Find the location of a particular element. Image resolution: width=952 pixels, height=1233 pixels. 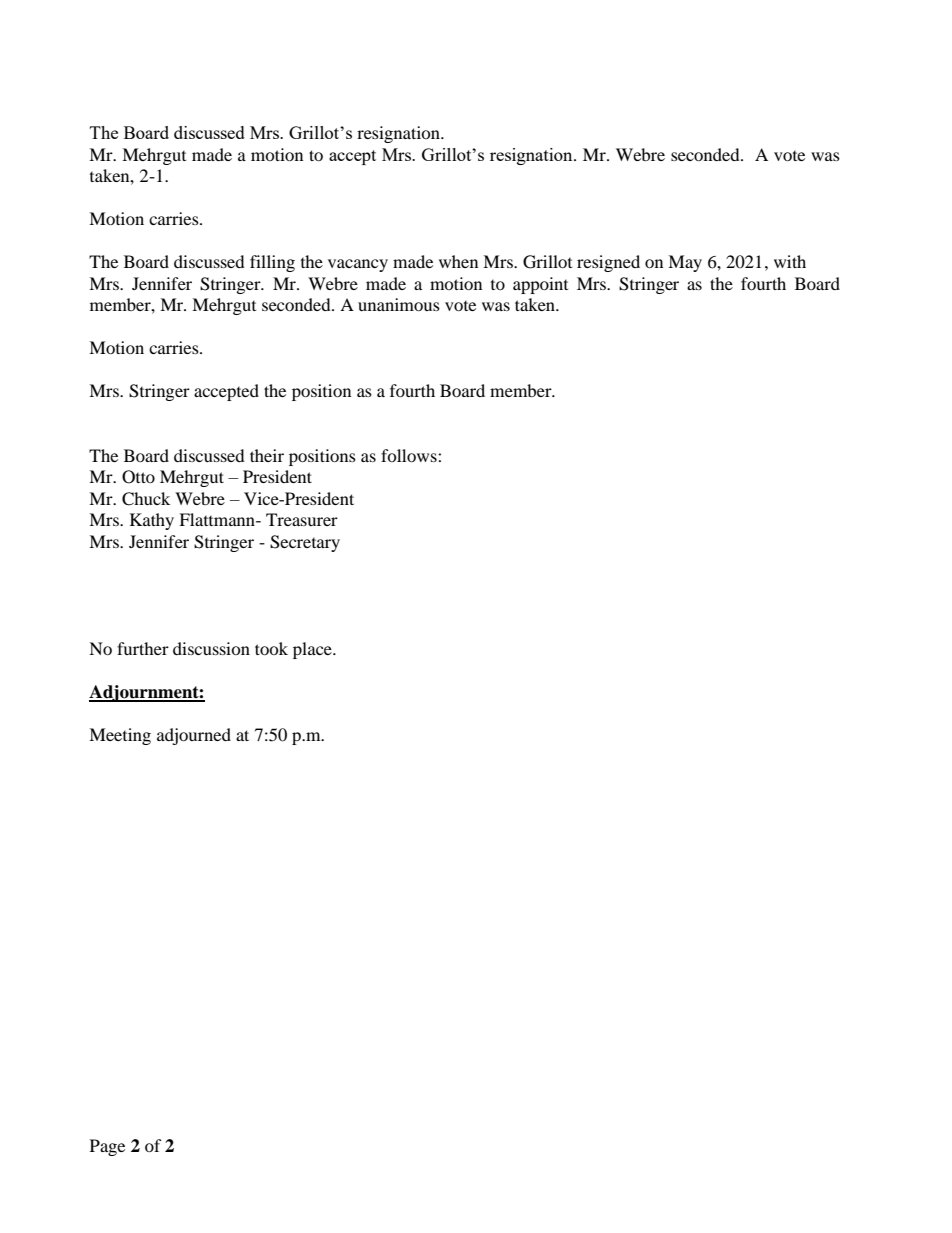

took is located at coordinates (271, 648).
